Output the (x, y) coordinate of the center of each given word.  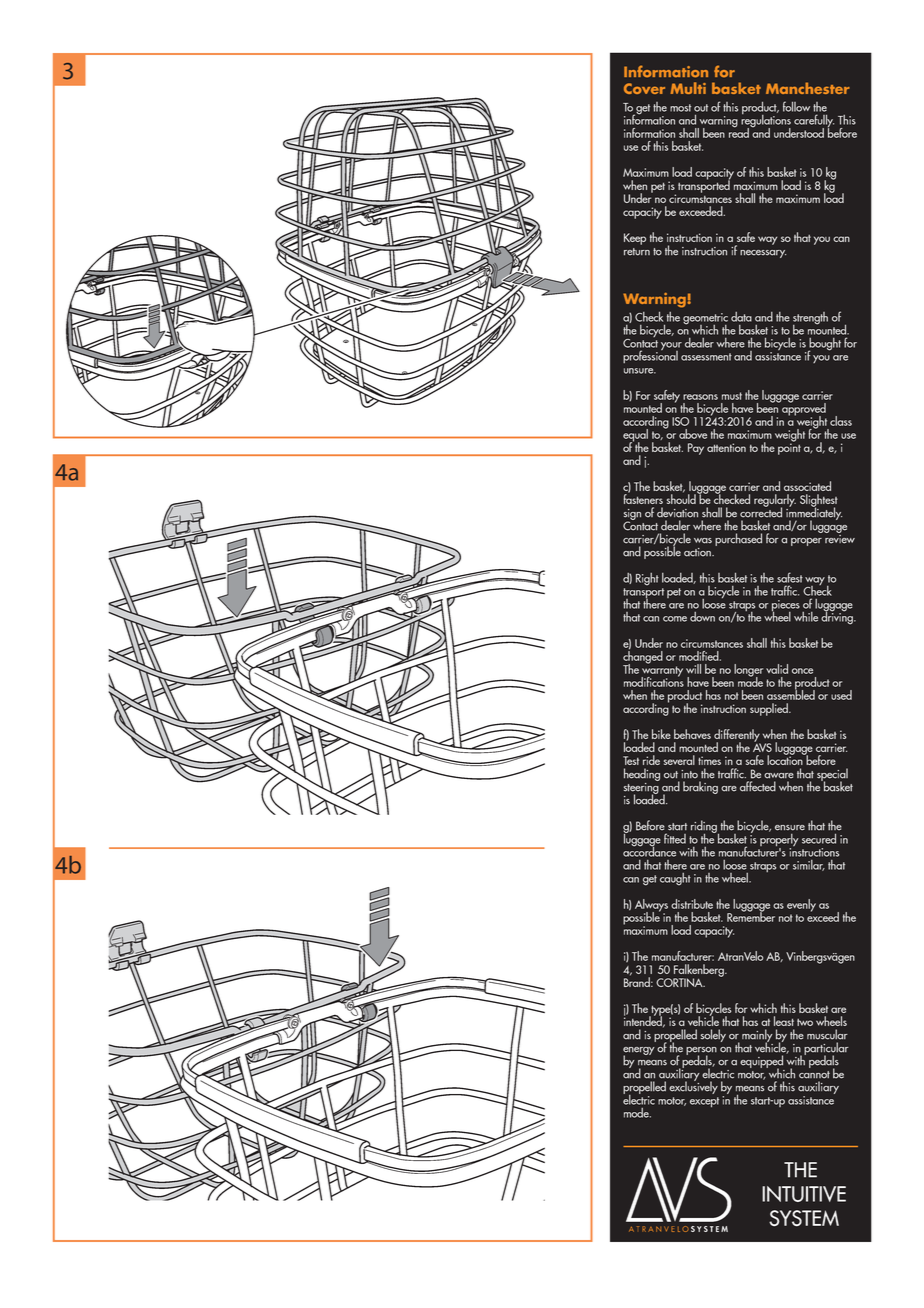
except (704, 1102)
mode (637, 1113)
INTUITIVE (804, 1194)
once (802, 671)
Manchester (808, 88)
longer (748, 671)
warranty (662, 672)
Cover (644, 88)
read (739, 132)
